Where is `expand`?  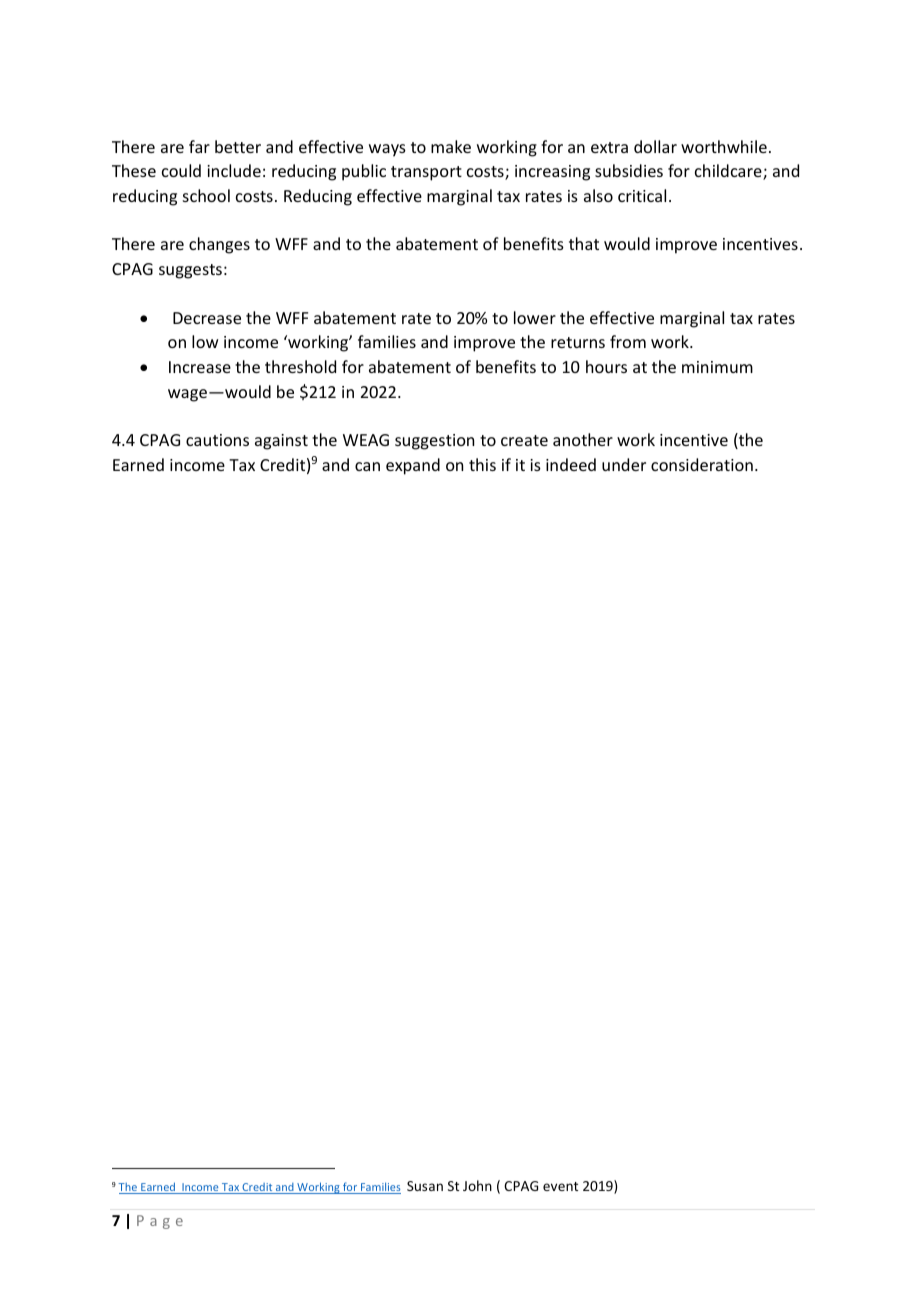 expand is located at coordinates (413, 466).
